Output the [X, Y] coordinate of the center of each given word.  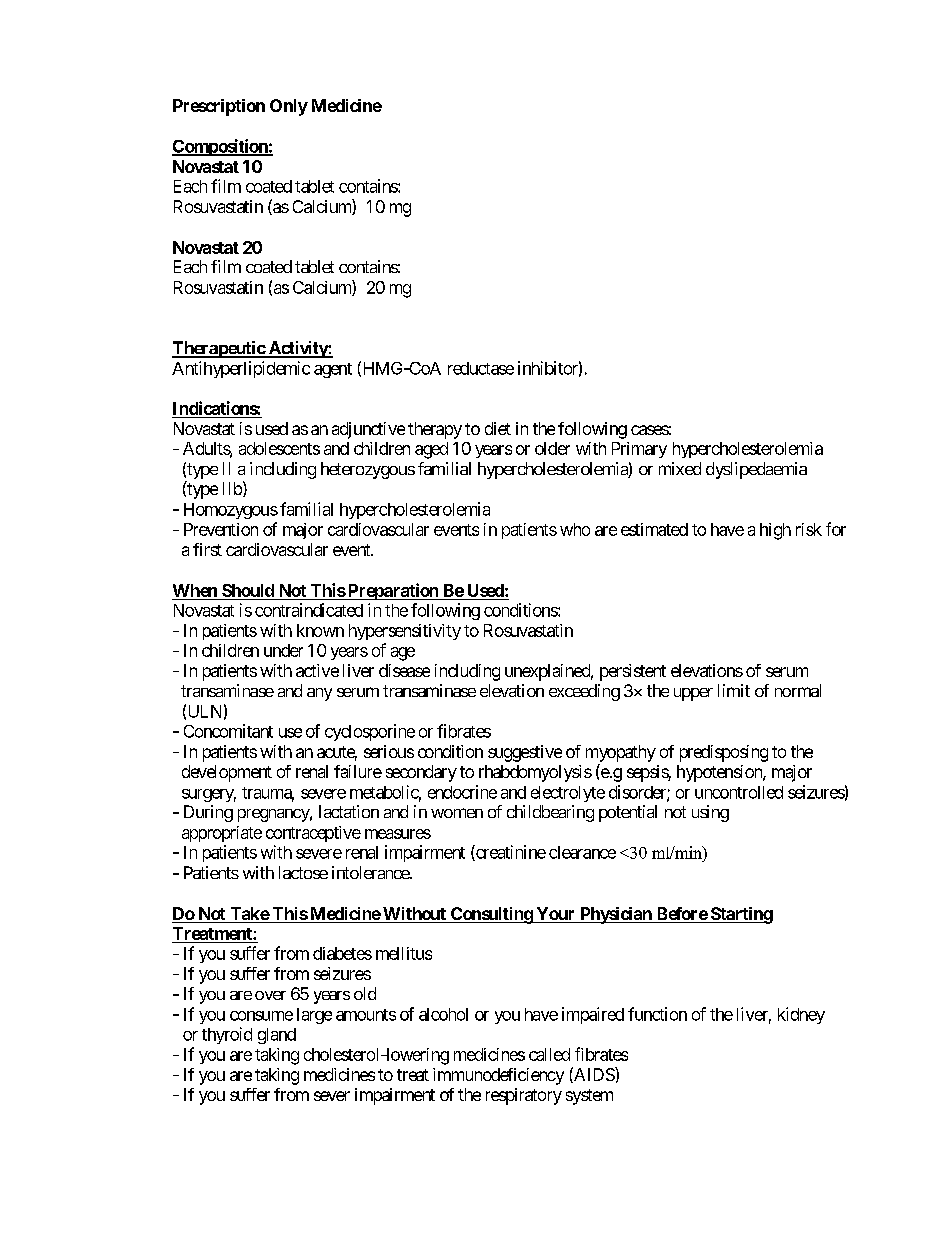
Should [248, 590]
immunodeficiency [498, 1076]
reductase [481, 368]
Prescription [219, 107]
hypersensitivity [405, 632]
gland [277, 1036]
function [657, 1014]
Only [289, 107]
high [775, 531]
